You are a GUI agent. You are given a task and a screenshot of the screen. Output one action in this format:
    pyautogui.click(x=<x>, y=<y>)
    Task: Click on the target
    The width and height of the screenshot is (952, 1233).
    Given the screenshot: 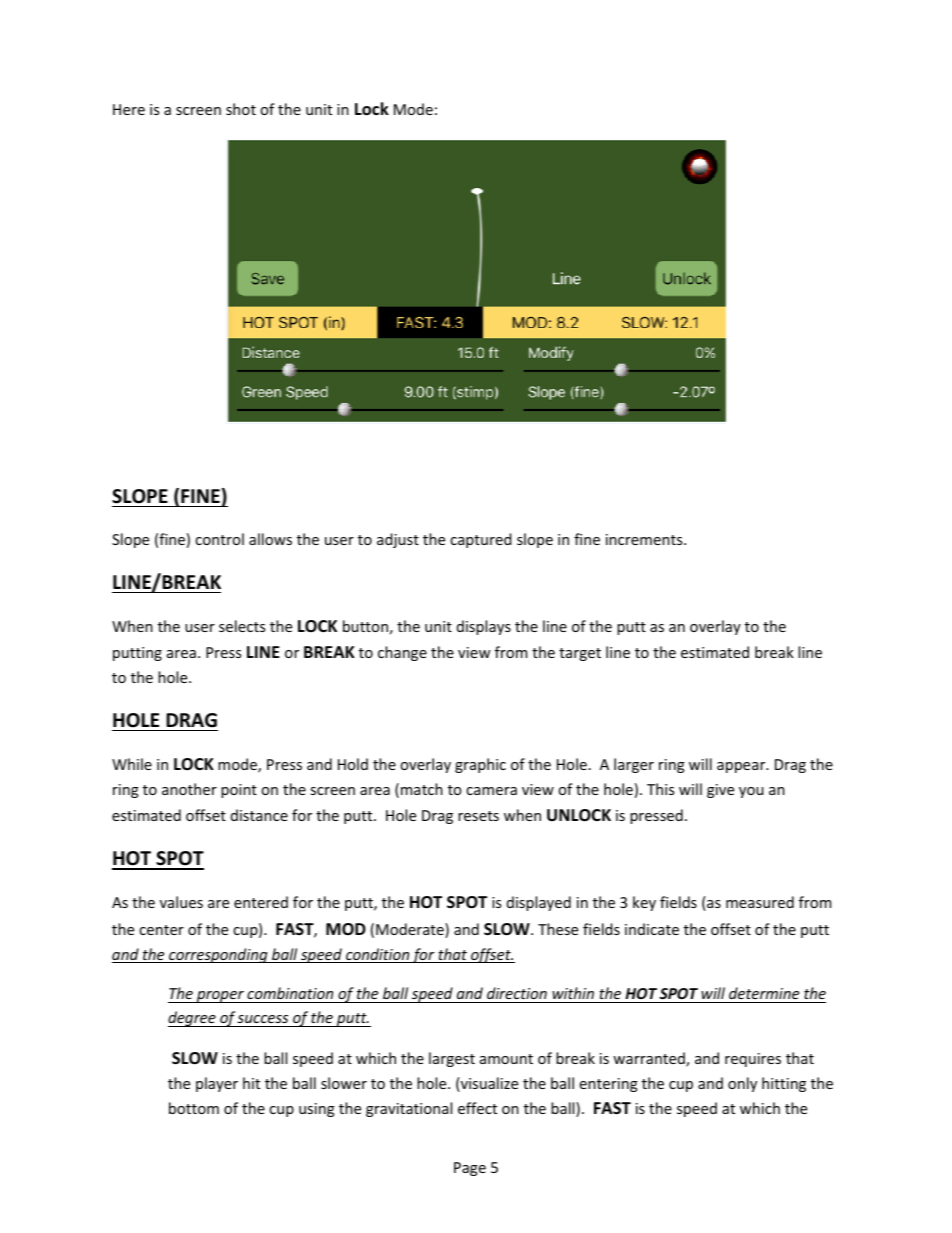 What is the action you would take?
    pyautogui.click(x=580, y=654)
